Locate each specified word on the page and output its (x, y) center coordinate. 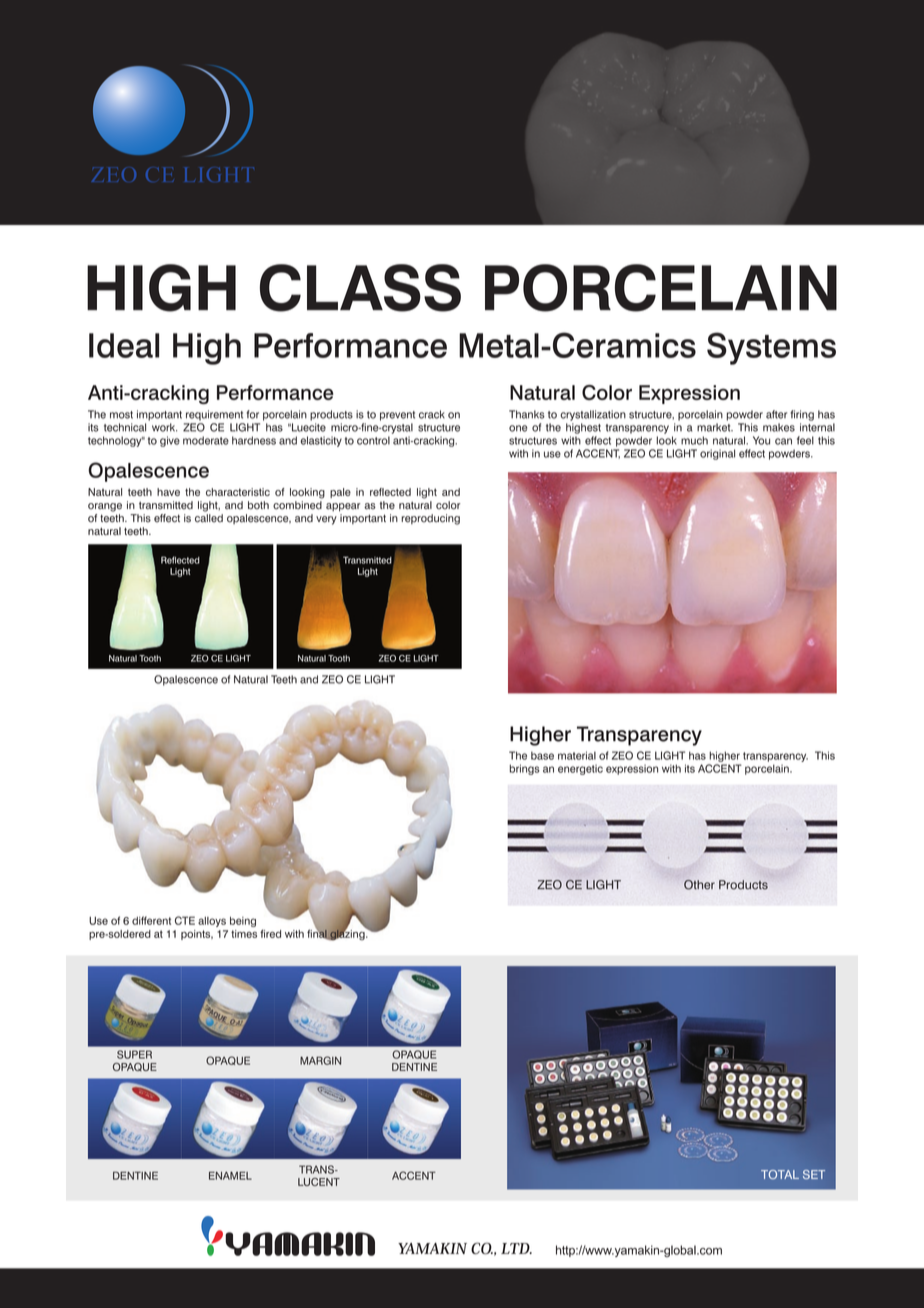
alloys (212, 922)
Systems (771, 348)
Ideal (124, 345)
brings (525, 769)
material (577, 755)
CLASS (360, 288)
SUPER (134, 1054)
